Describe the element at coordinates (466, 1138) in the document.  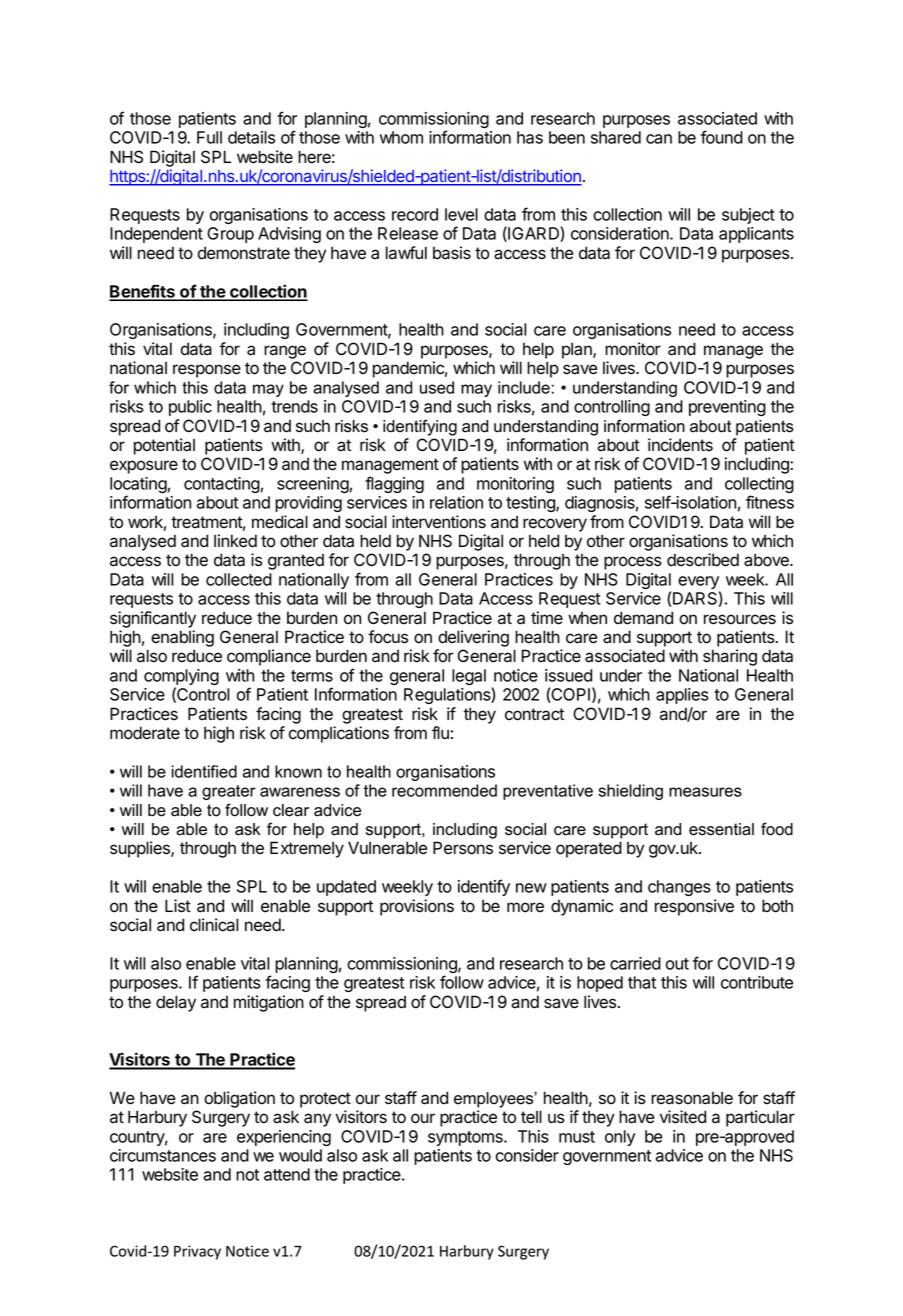
I see `symptoms` at that location.
